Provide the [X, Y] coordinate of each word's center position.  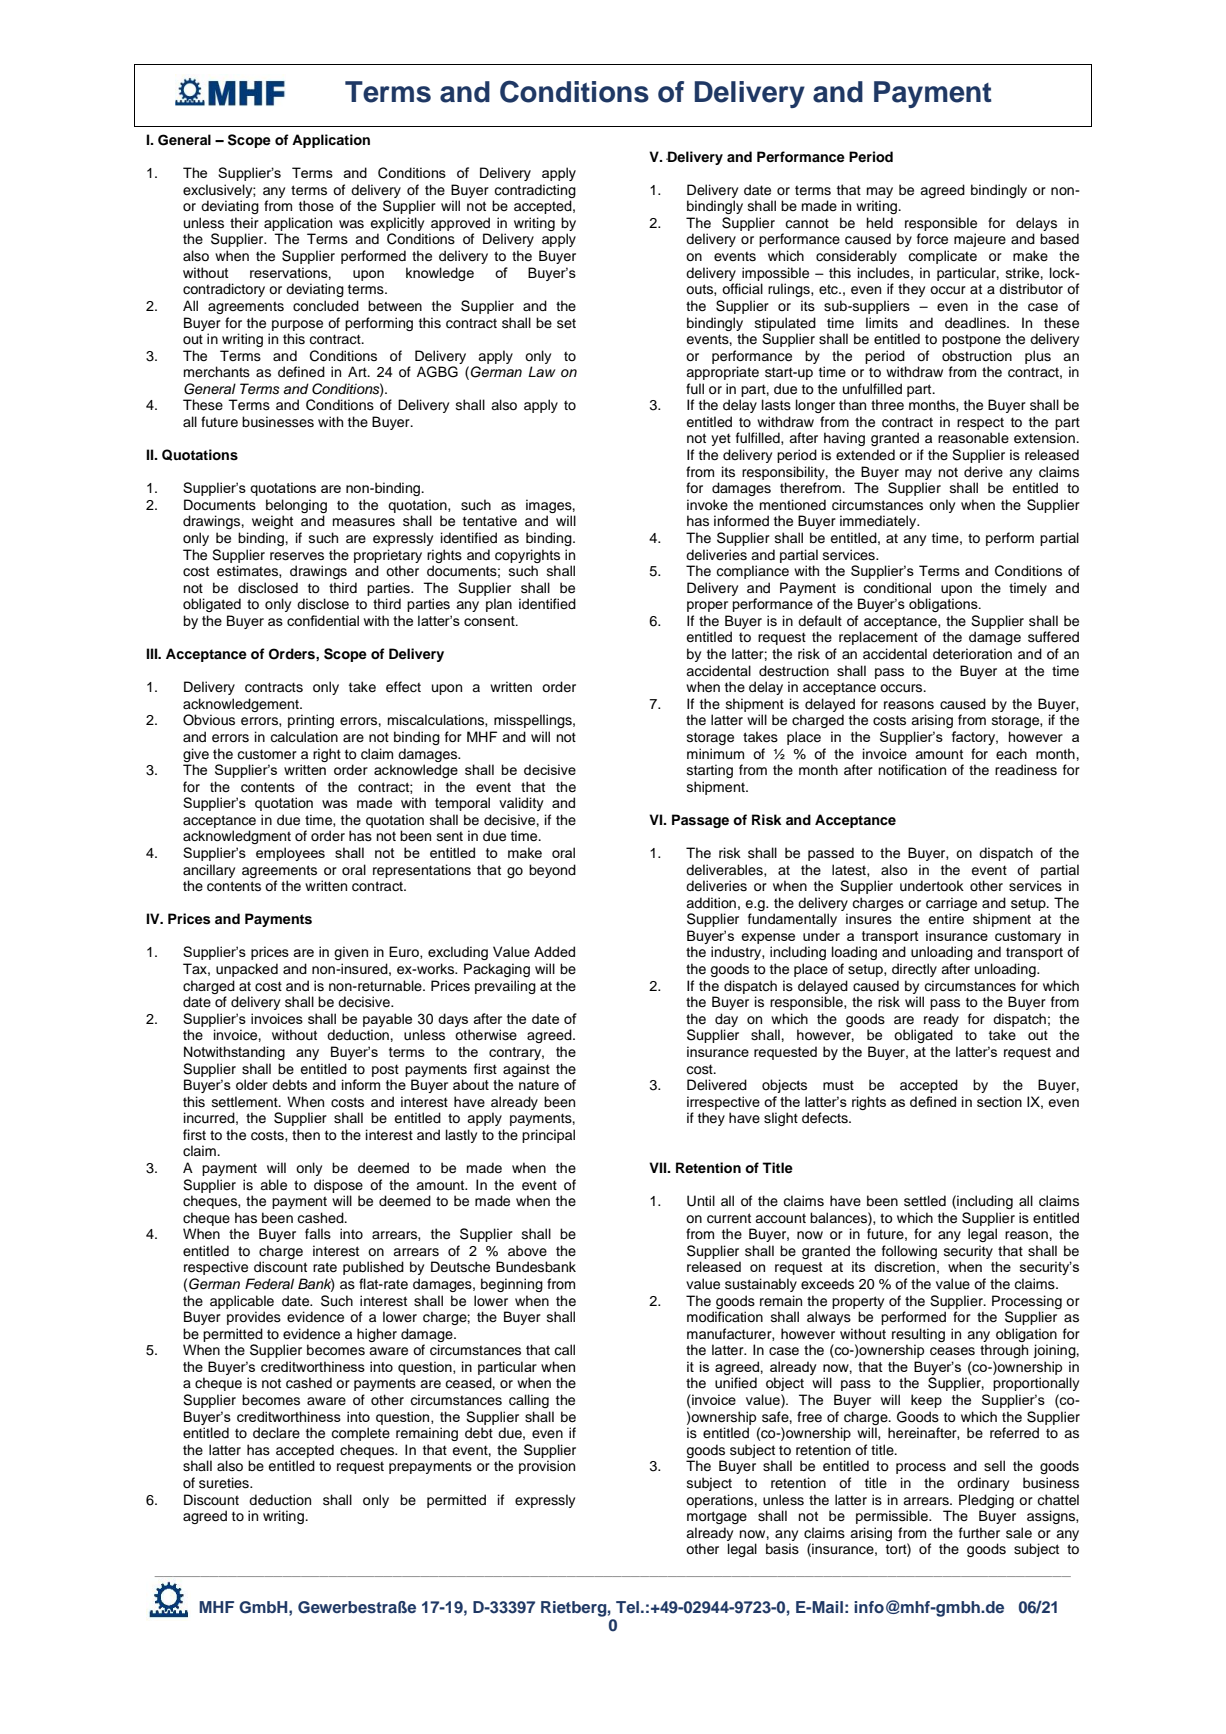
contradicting [535, 191]
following [908, 1253]
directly [914, 970]
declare [276, 1433]
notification [912, 770]
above [527, 1250]
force [932, 239]
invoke [707, 505]
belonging [296, 506]
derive [983, 471]
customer [267, 754]
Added [554, 951]
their [244, 223]
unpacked [247, 970]
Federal [269, 1283]
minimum [715, 754]
